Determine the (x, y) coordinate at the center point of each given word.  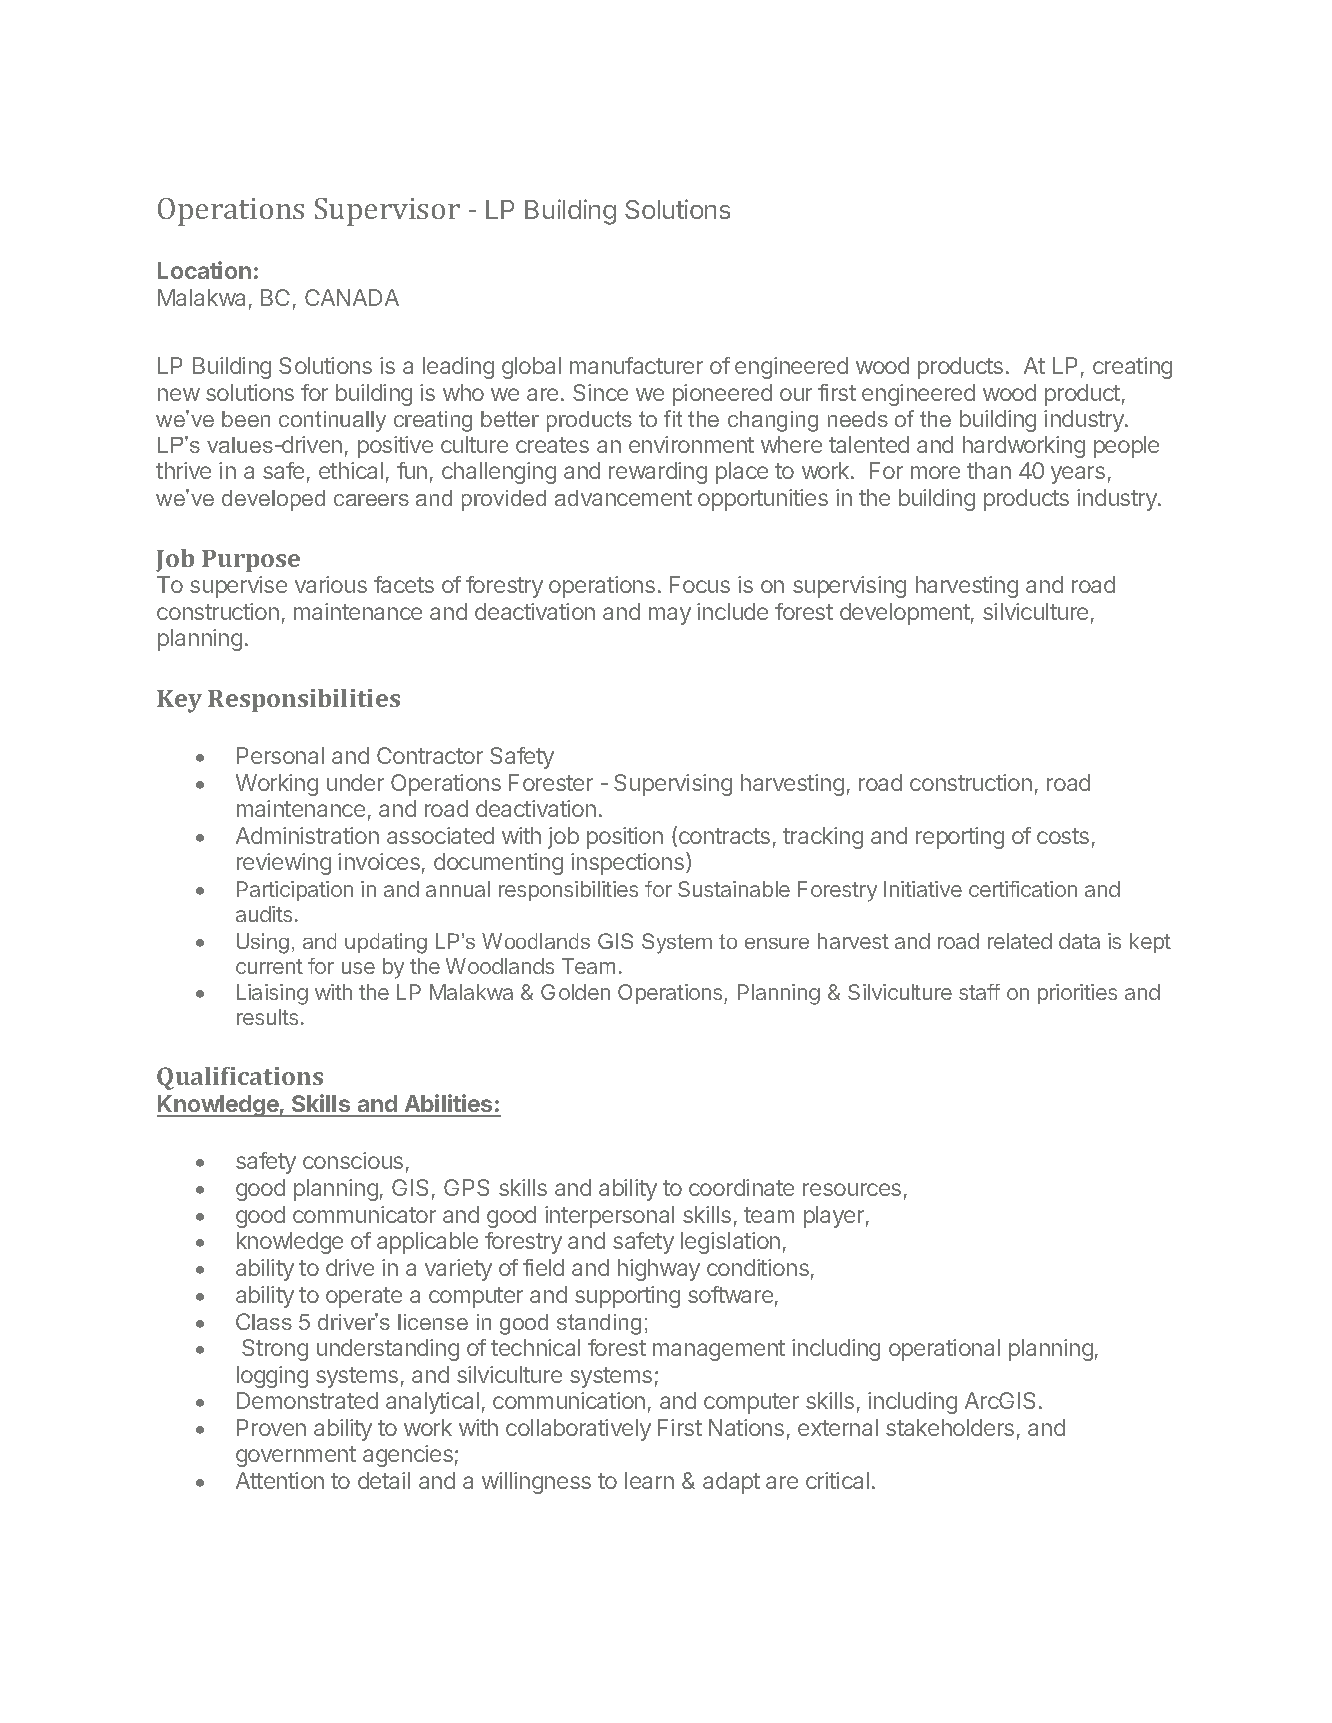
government (296, 1456)
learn (649, 1480)
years (1078, 475)
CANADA (352, 297)
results (267, 1017)
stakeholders (950, 1427)
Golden (575, 992)
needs (858, 419)
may (670, 616)
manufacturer (636, 365)
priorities (1077, 994)
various (331, 584)
